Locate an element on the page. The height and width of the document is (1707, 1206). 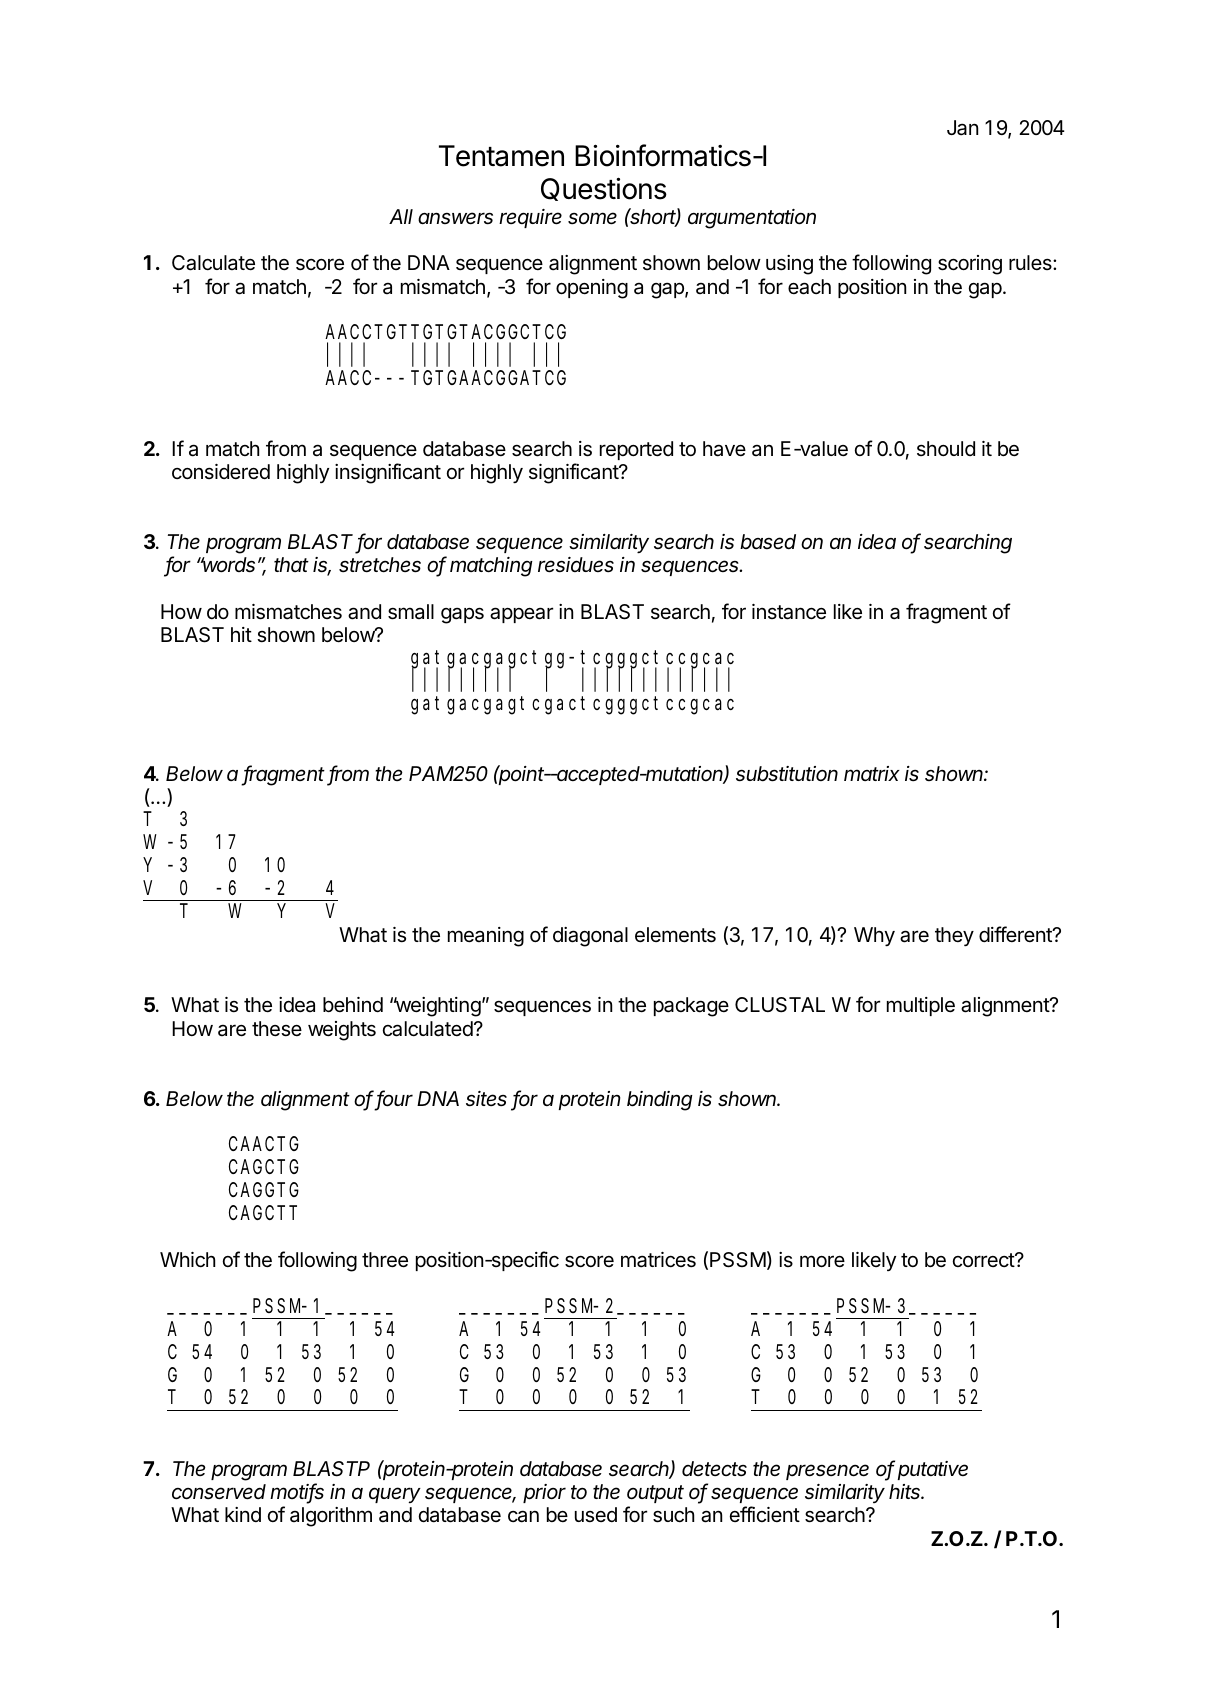
answers is located at coordinates (455, 218).
